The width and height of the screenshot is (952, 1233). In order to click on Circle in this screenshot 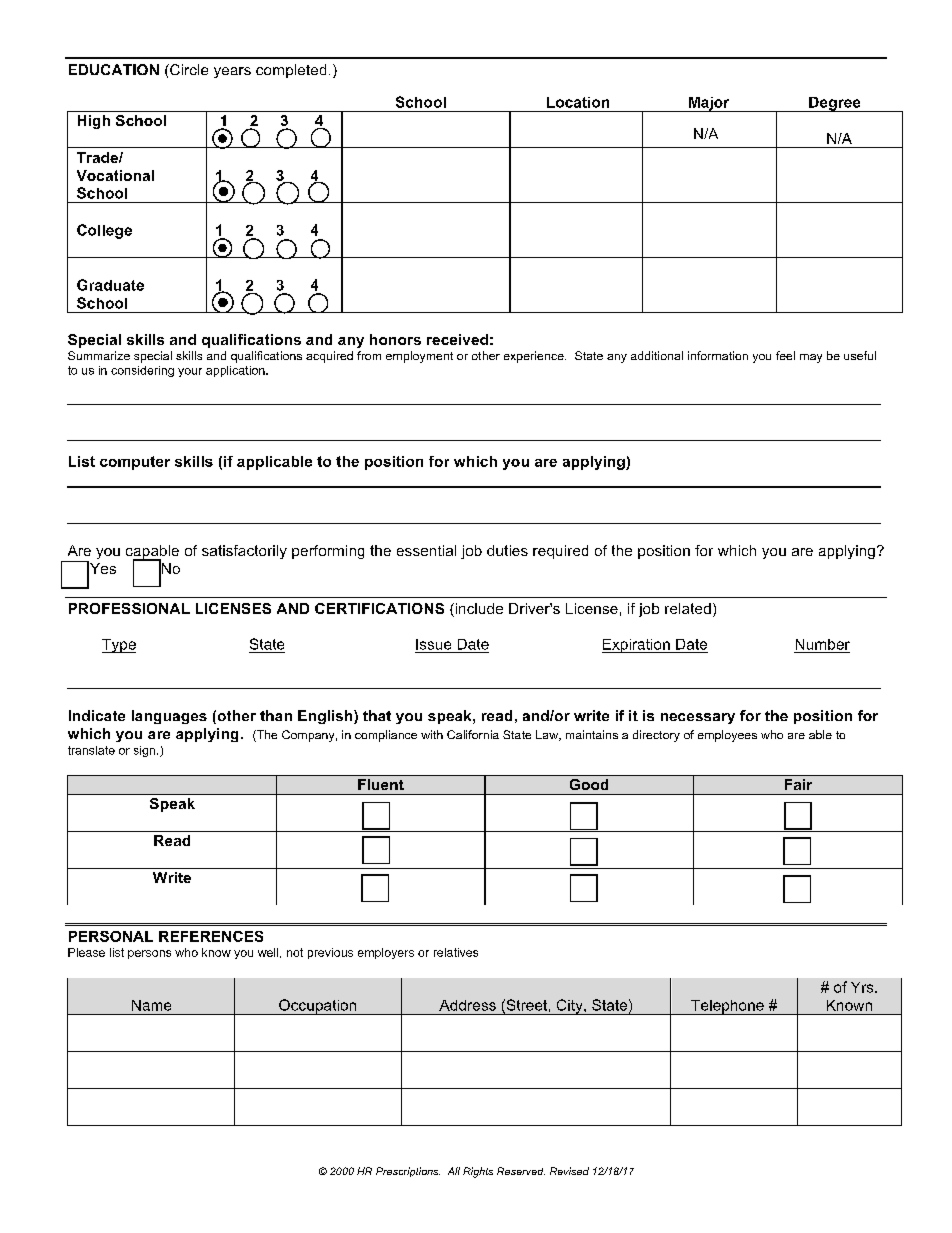, I will do `click(188, 69)`.
